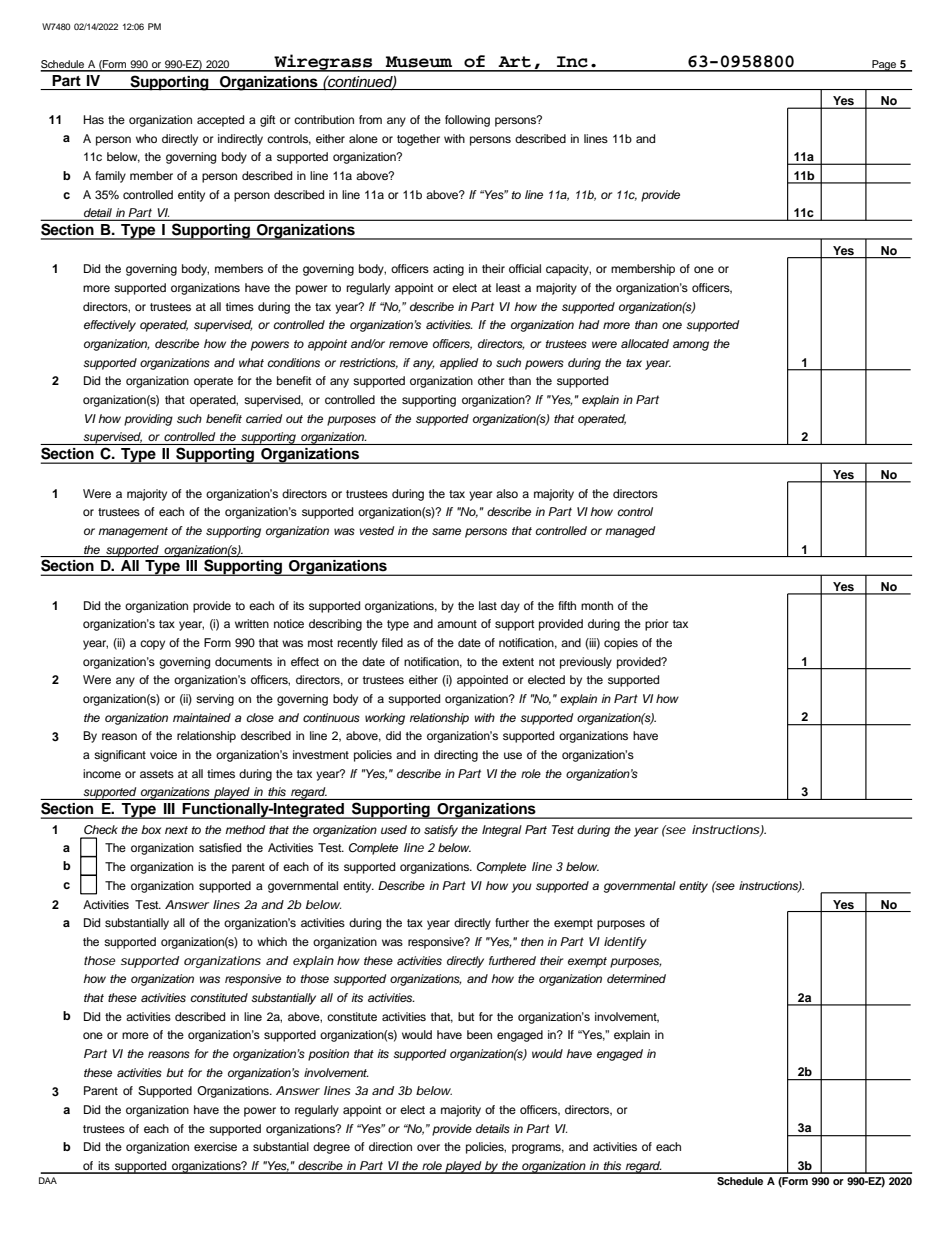 Image resolution: width=952 pixels, height=1233 pixels. What do you see at coordinates (146, 138) in the page?
I see `who` at bounding box center [146, 138].
